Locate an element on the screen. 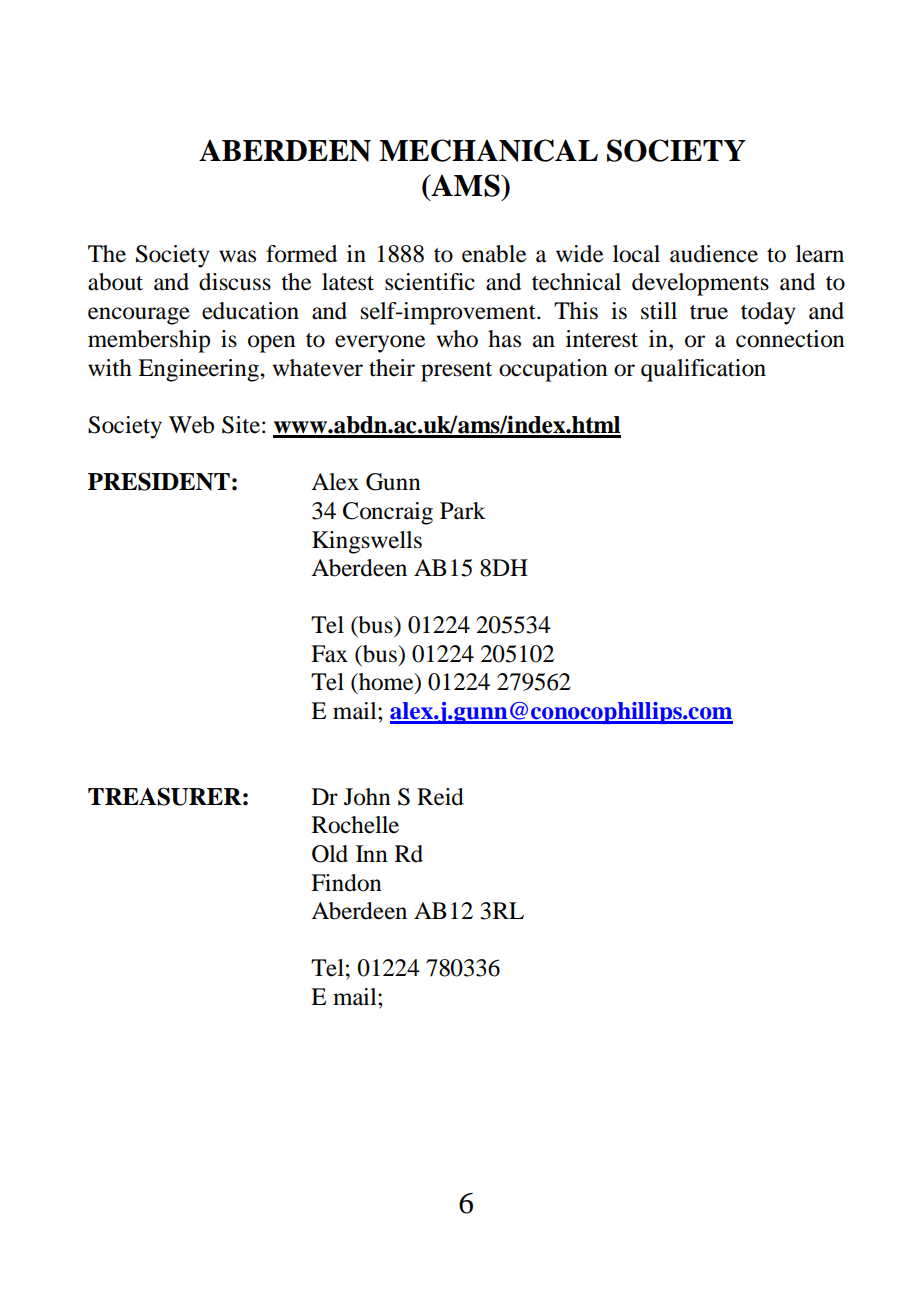 The width and height of the screenshot is (924, 1308). Park is located at coordinates (463, 511).
